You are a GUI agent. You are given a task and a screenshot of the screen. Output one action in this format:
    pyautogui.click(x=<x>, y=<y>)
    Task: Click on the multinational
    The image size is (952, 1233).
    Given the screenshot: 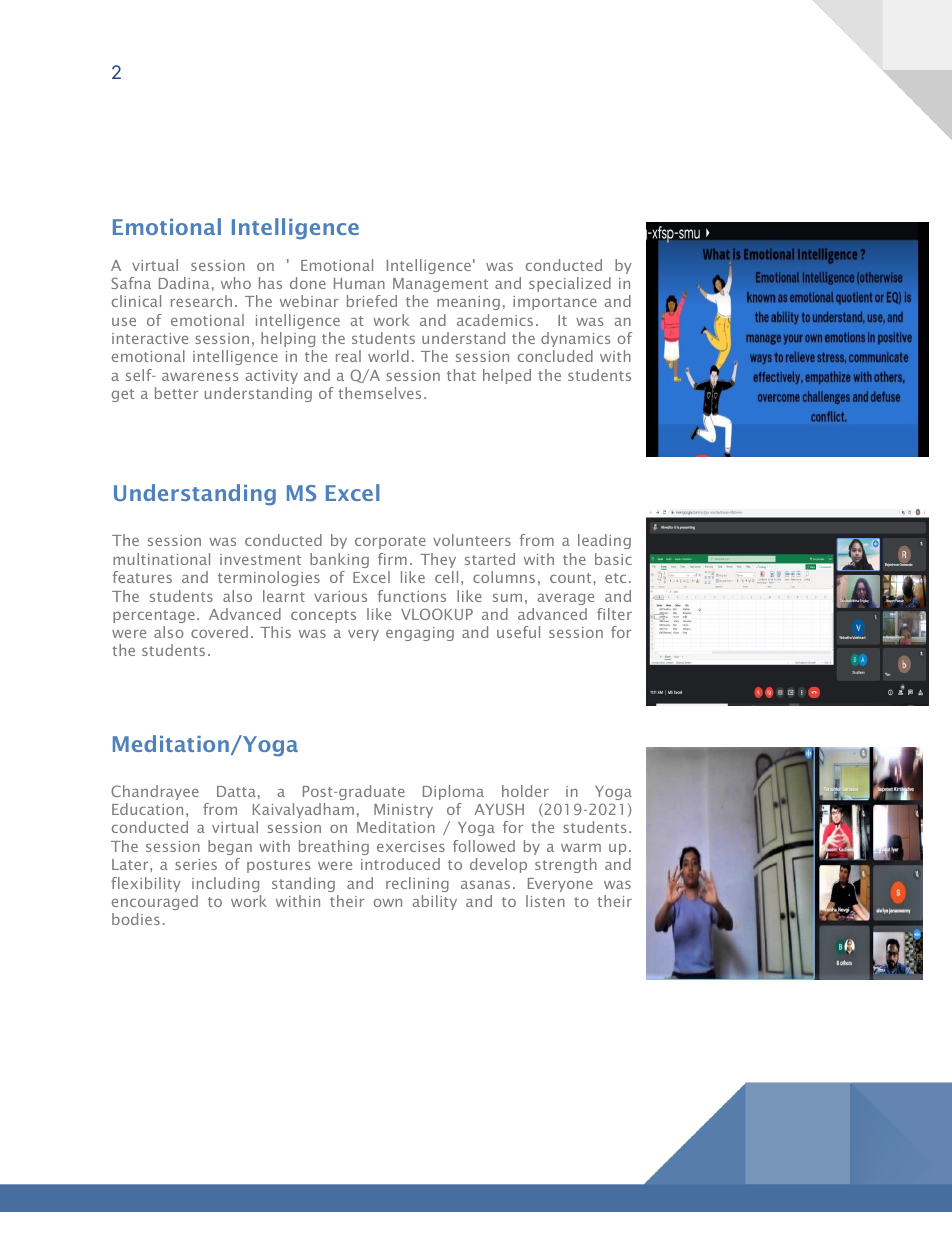 What is the action you would take?
    pyautogui.click(x=161, y=559)
